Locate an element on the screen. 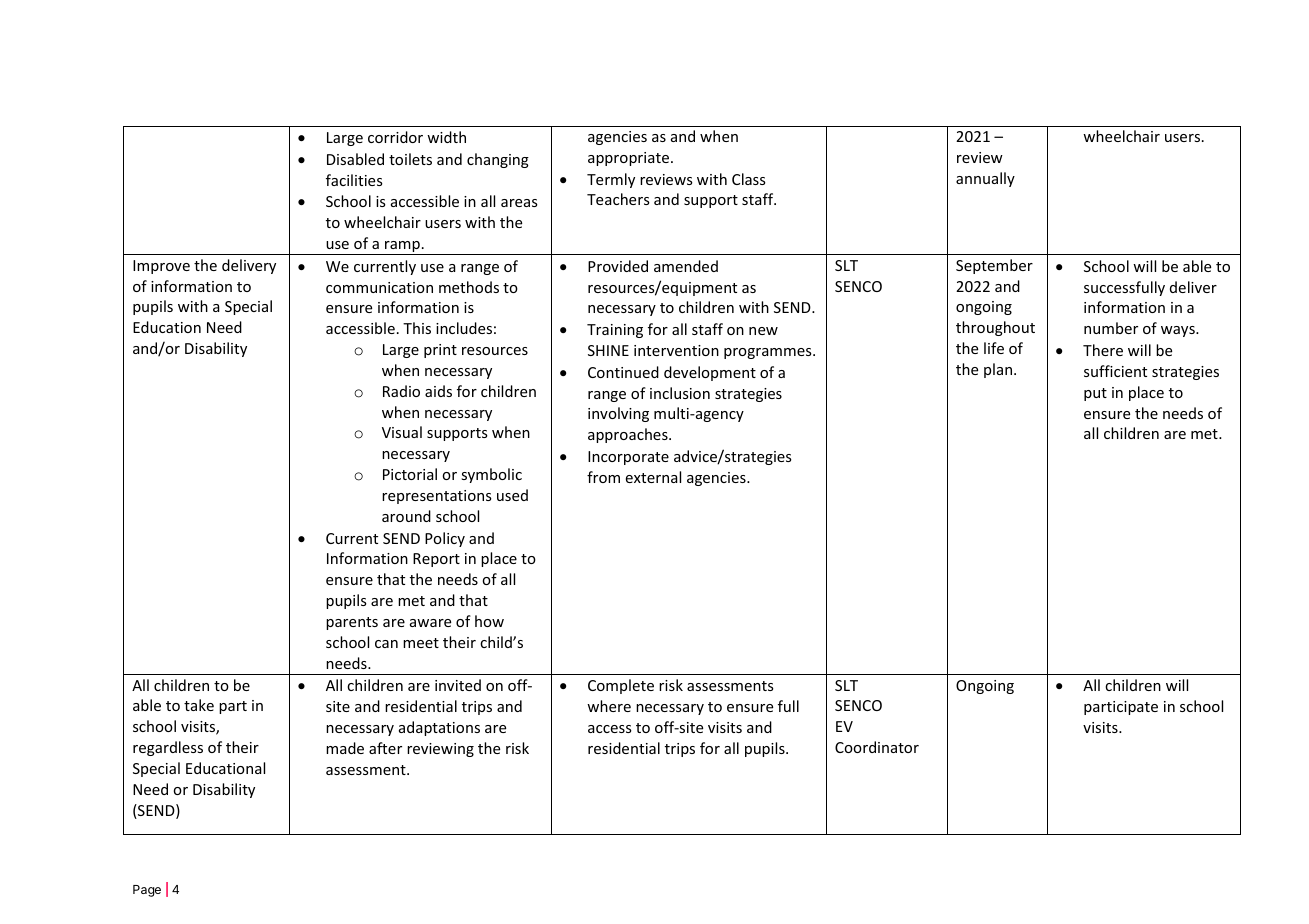 This screenshot has height=924, width=1309. Coordinator is located at coordinates (877, 747).
